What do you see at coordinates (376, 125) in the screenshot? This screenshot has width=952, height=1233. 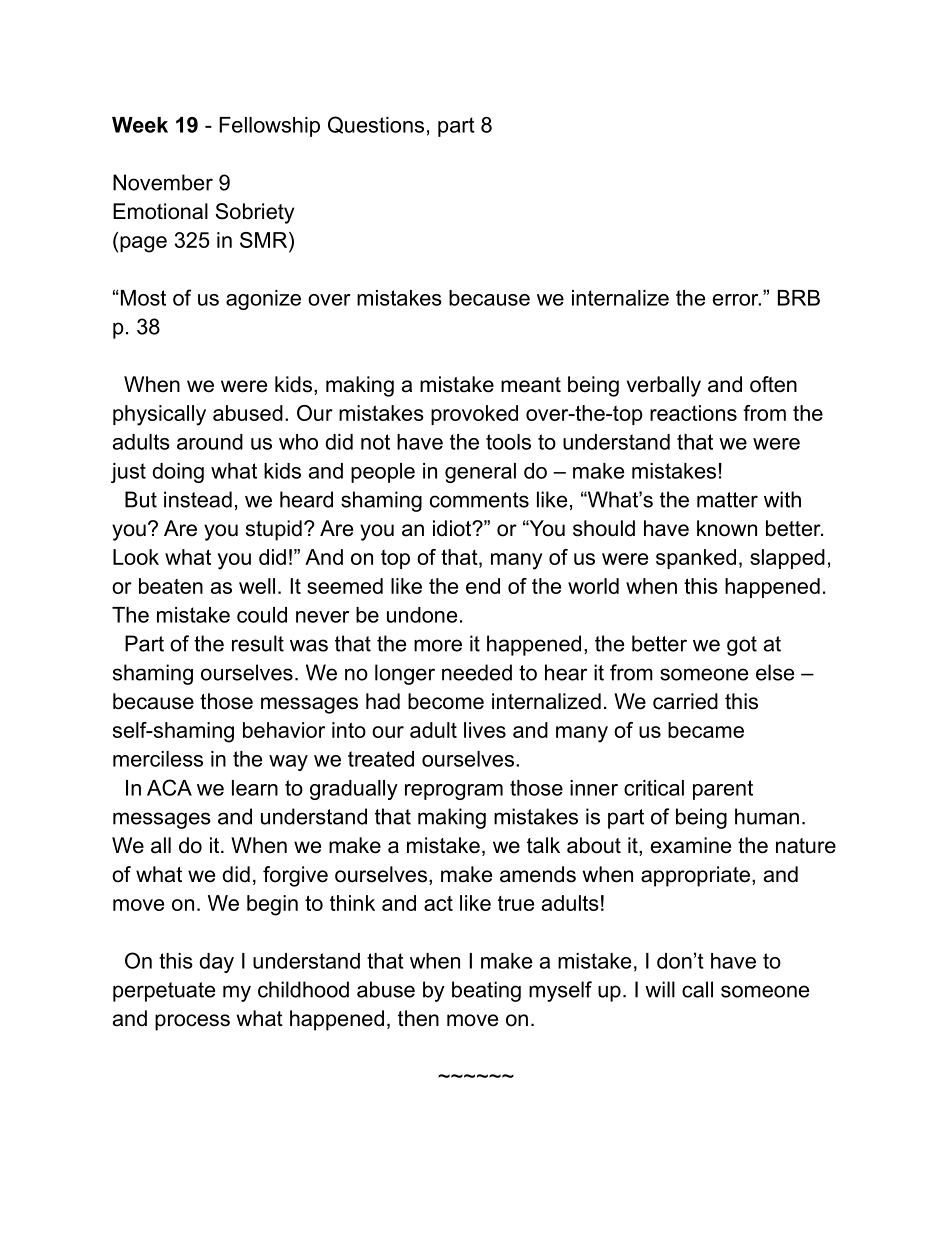 I see `Questions` at bounding box center [376, 125].
